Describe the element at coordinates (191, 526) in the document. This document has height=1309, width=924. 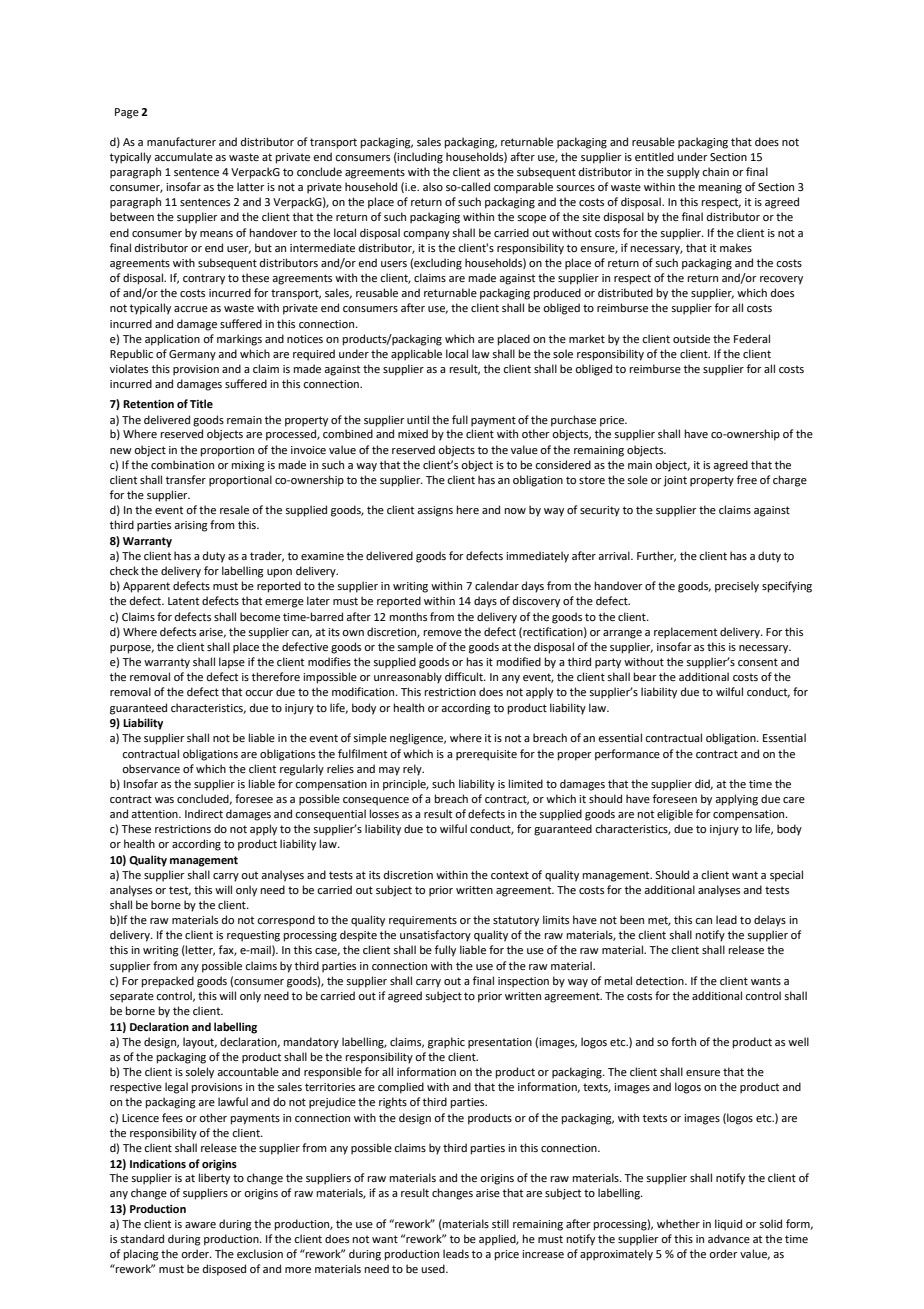
I see `arising` at that location.
